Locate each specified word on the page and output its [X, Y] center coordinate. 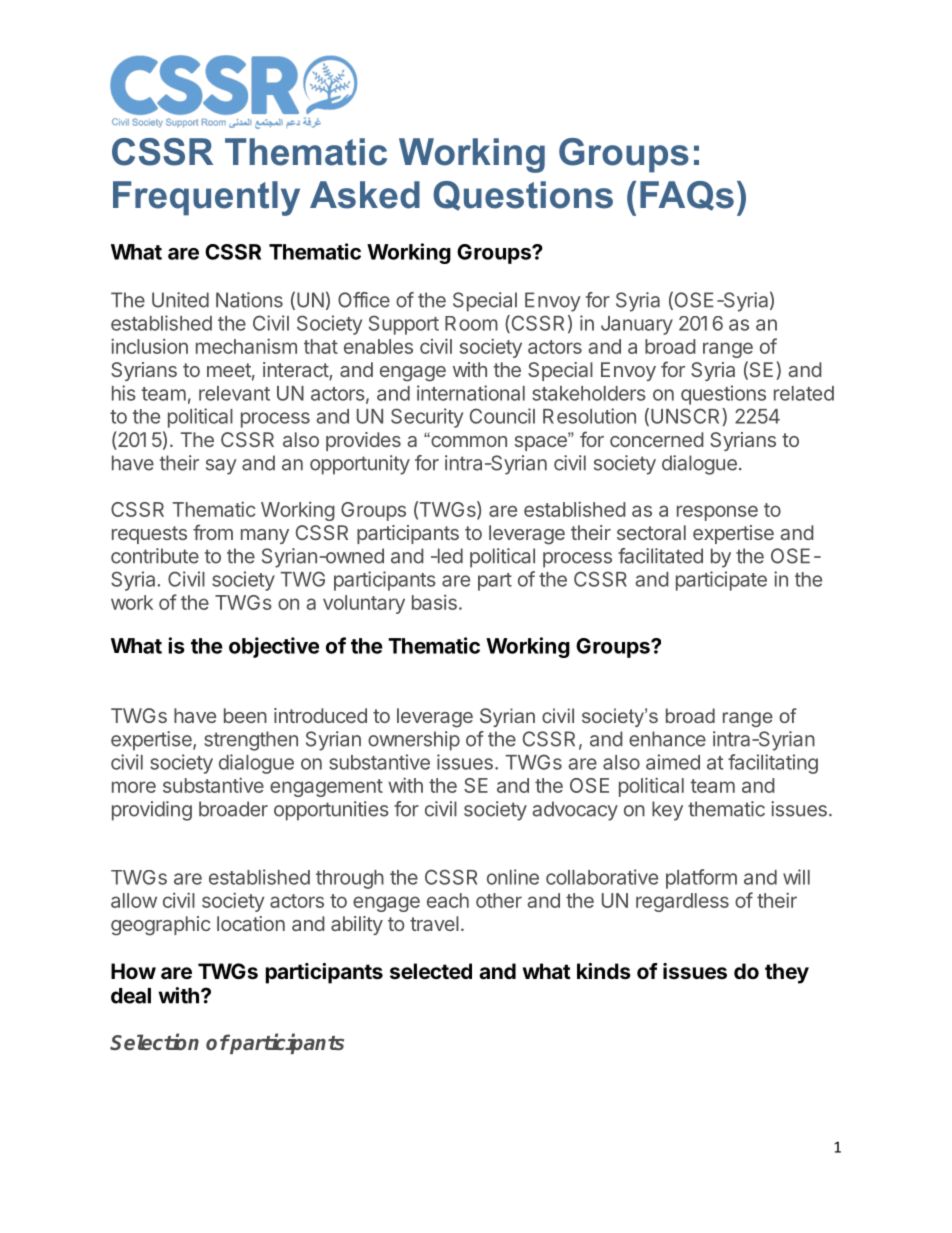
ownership [414, 741]
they [787, 973]
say [221, 467]
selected [431, 971]
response [717, 513]
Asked [365, 195]
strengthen [251, 741]
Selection [154, 1041]
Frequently [206, 198]
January [637, 325]
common [468, 441]
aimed [673, 762]
